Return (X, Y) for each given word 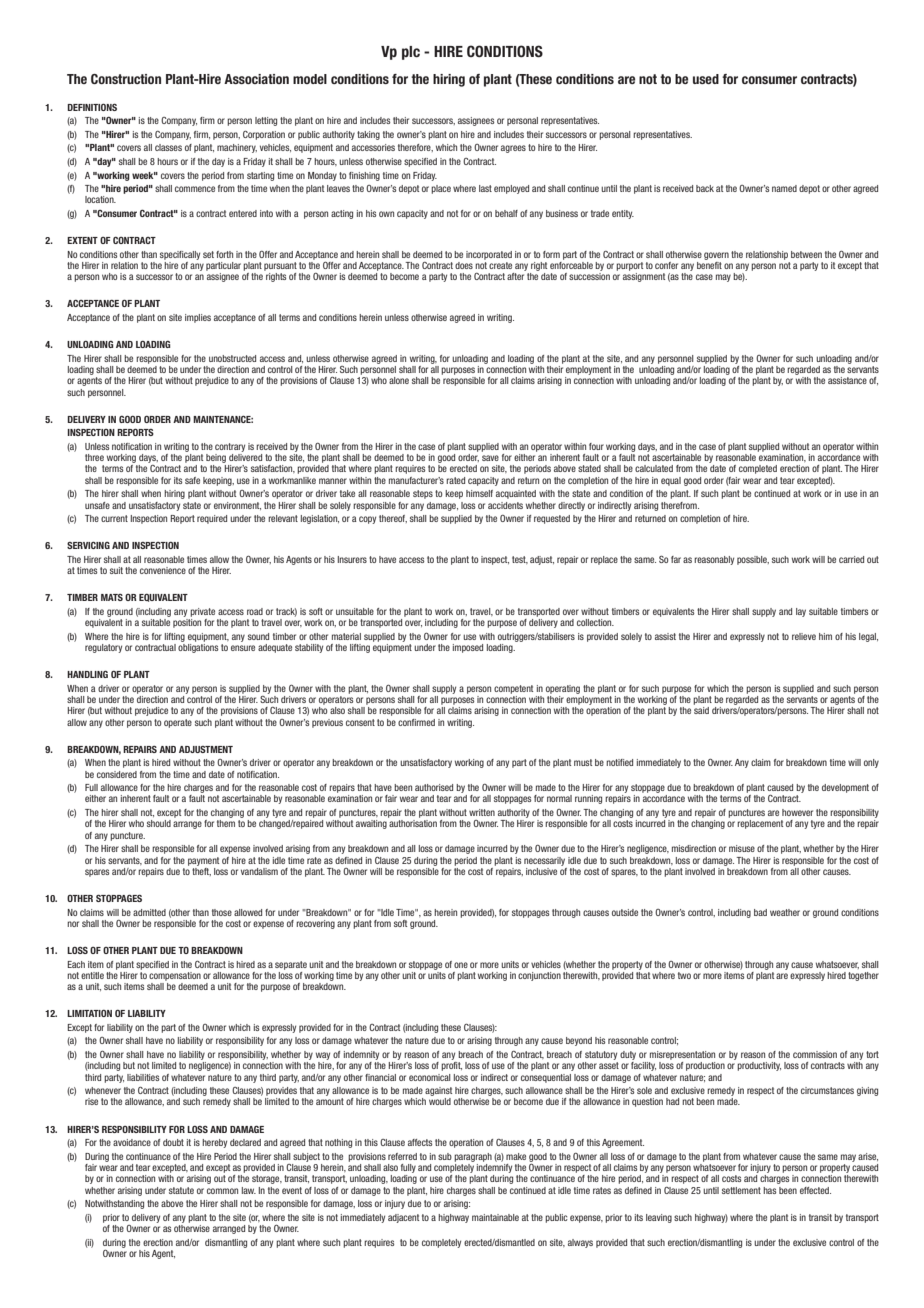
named (784, 188)
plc (411, 53)
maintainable (495, 1217)
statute (181, 1190)
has (769, 1190)
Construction (126, 79)
